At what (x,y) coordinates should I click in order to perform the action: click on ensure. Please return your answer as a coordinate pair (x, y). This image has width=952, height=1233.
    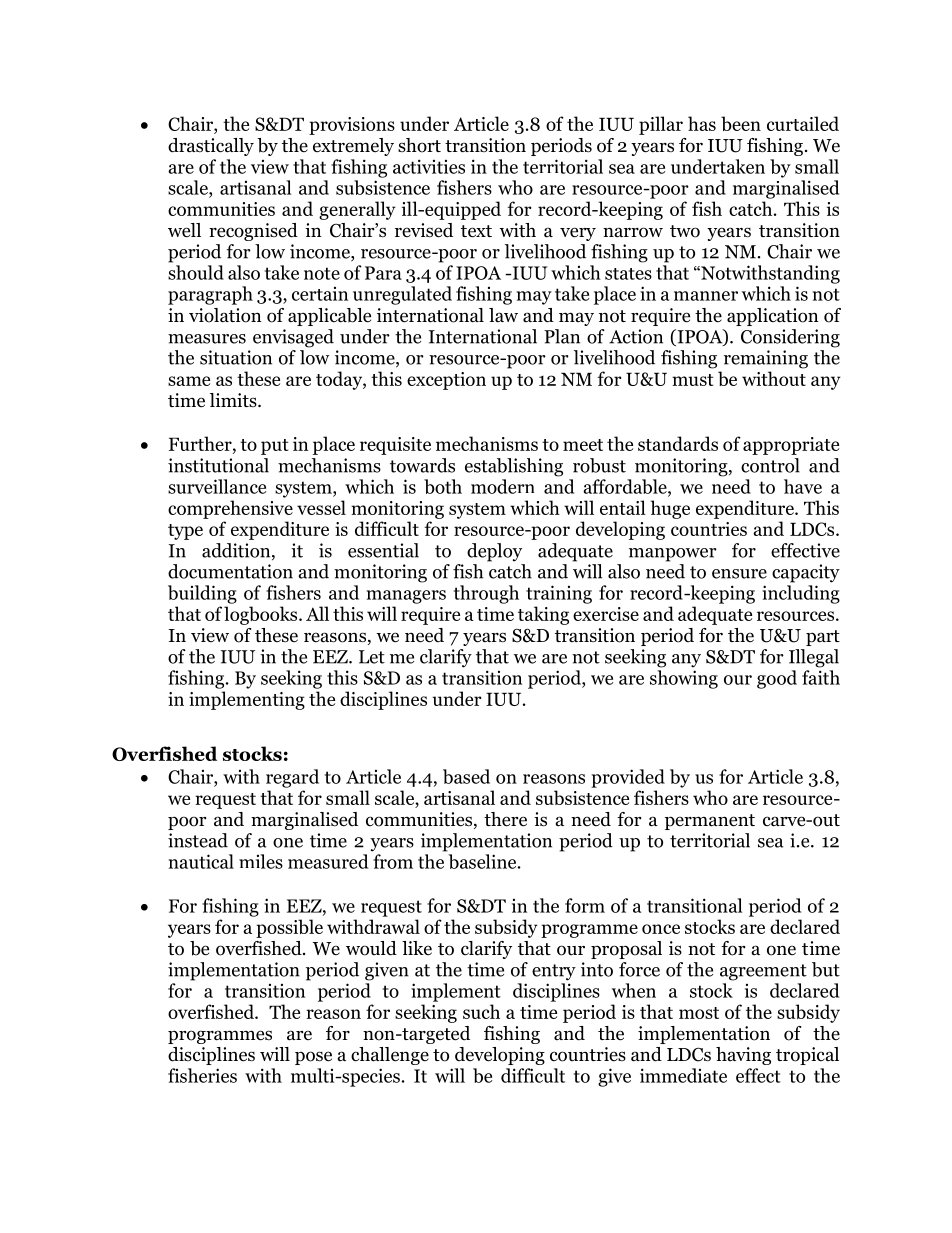
    Looking at the image, I should click on (739, 574).
